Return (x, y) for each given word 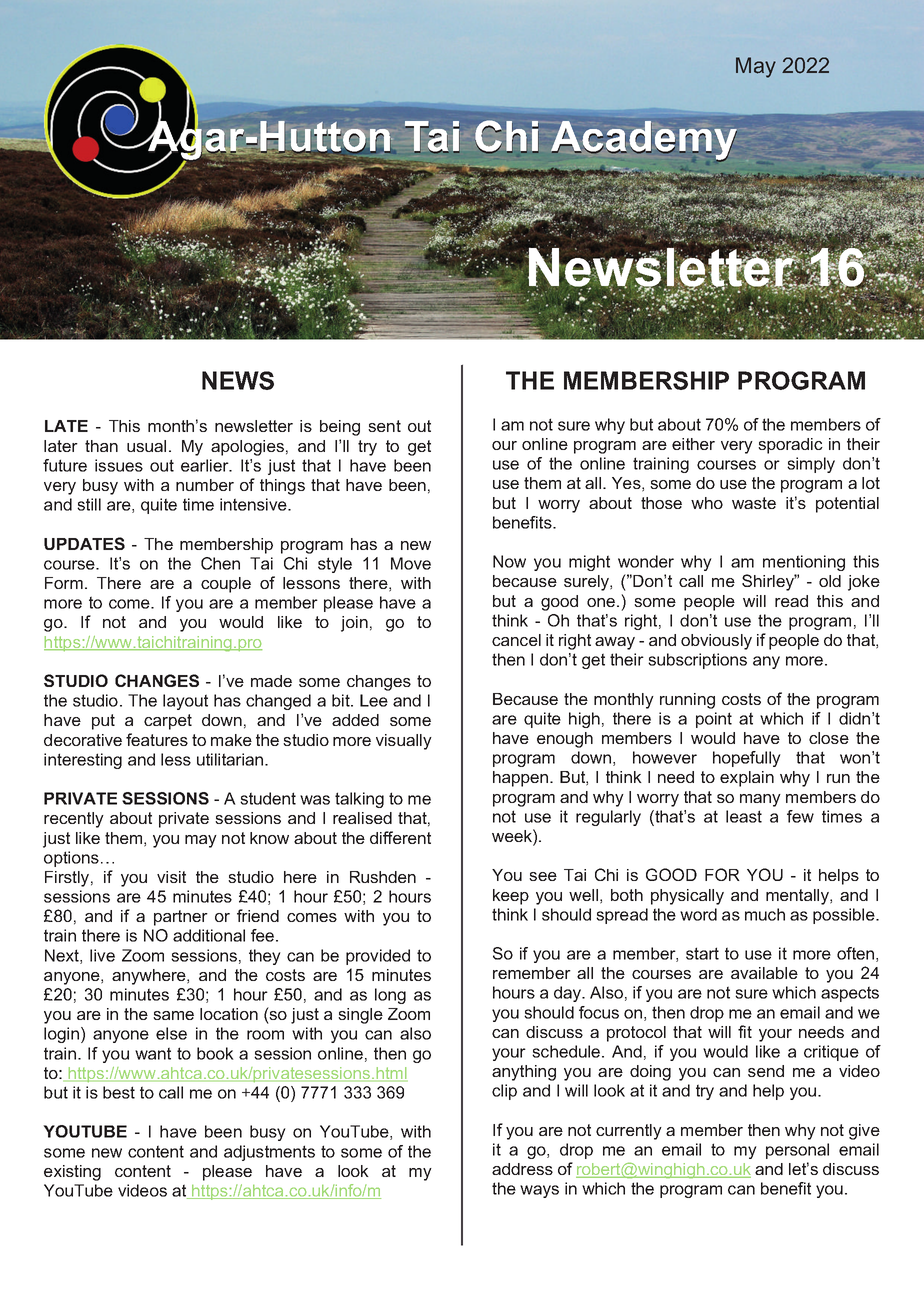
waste (754, 503)
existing (72, 1173)
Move (411, 563)
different (400, 837)
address (522, 1169)
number (205, 485)
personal (797, 1151)
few (800, 816)
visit (171, 877)
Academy (644, 141)
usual (146, 446)
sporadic (790, 446)
